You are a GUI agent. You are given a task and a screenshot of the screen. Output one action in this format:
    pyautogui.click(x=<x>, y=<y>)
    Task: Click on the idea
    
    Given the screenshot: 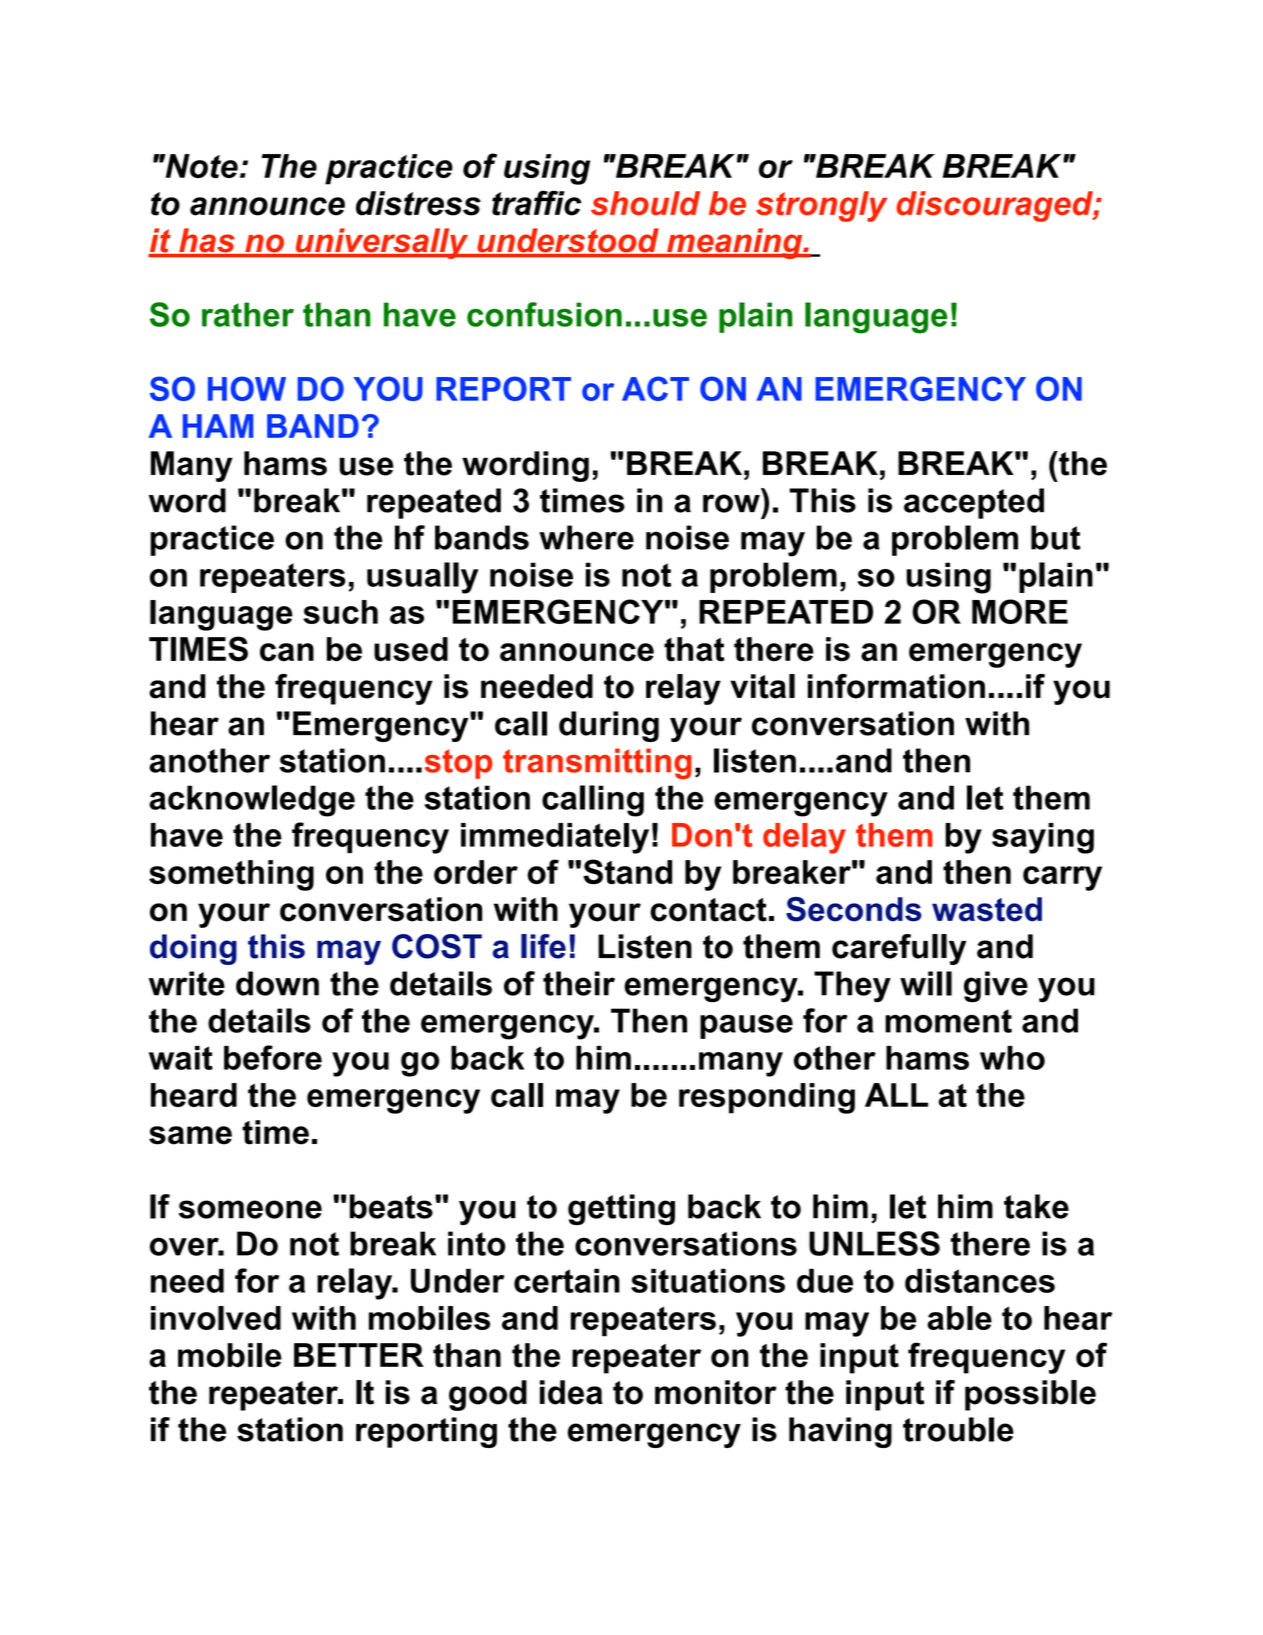 What is the action you would take?
    pyautogui.click(x=571, y=1392)
